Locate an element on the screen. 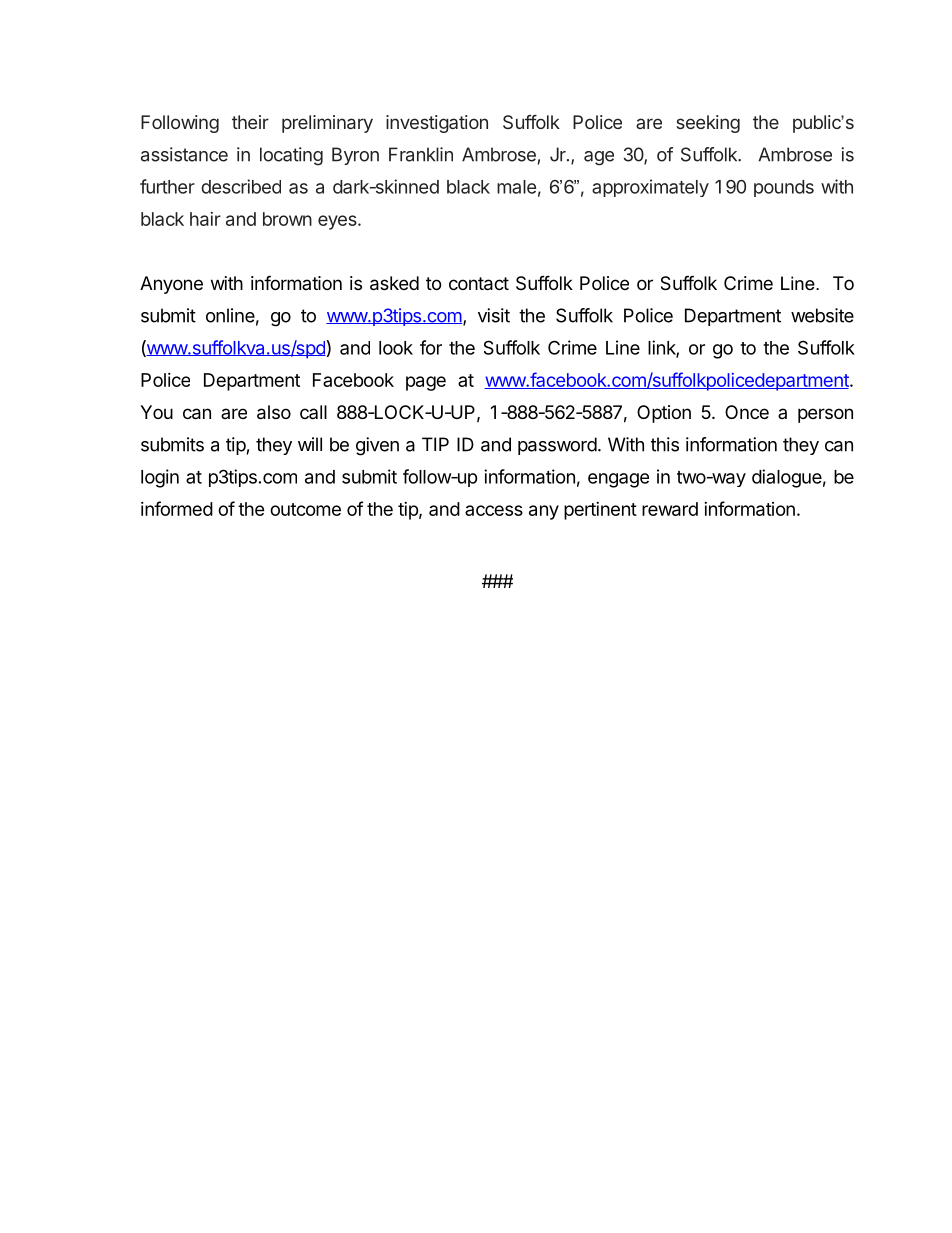 The height and width of the screenshot is (1233, 952). Once is located at coordinates (747, 412).
